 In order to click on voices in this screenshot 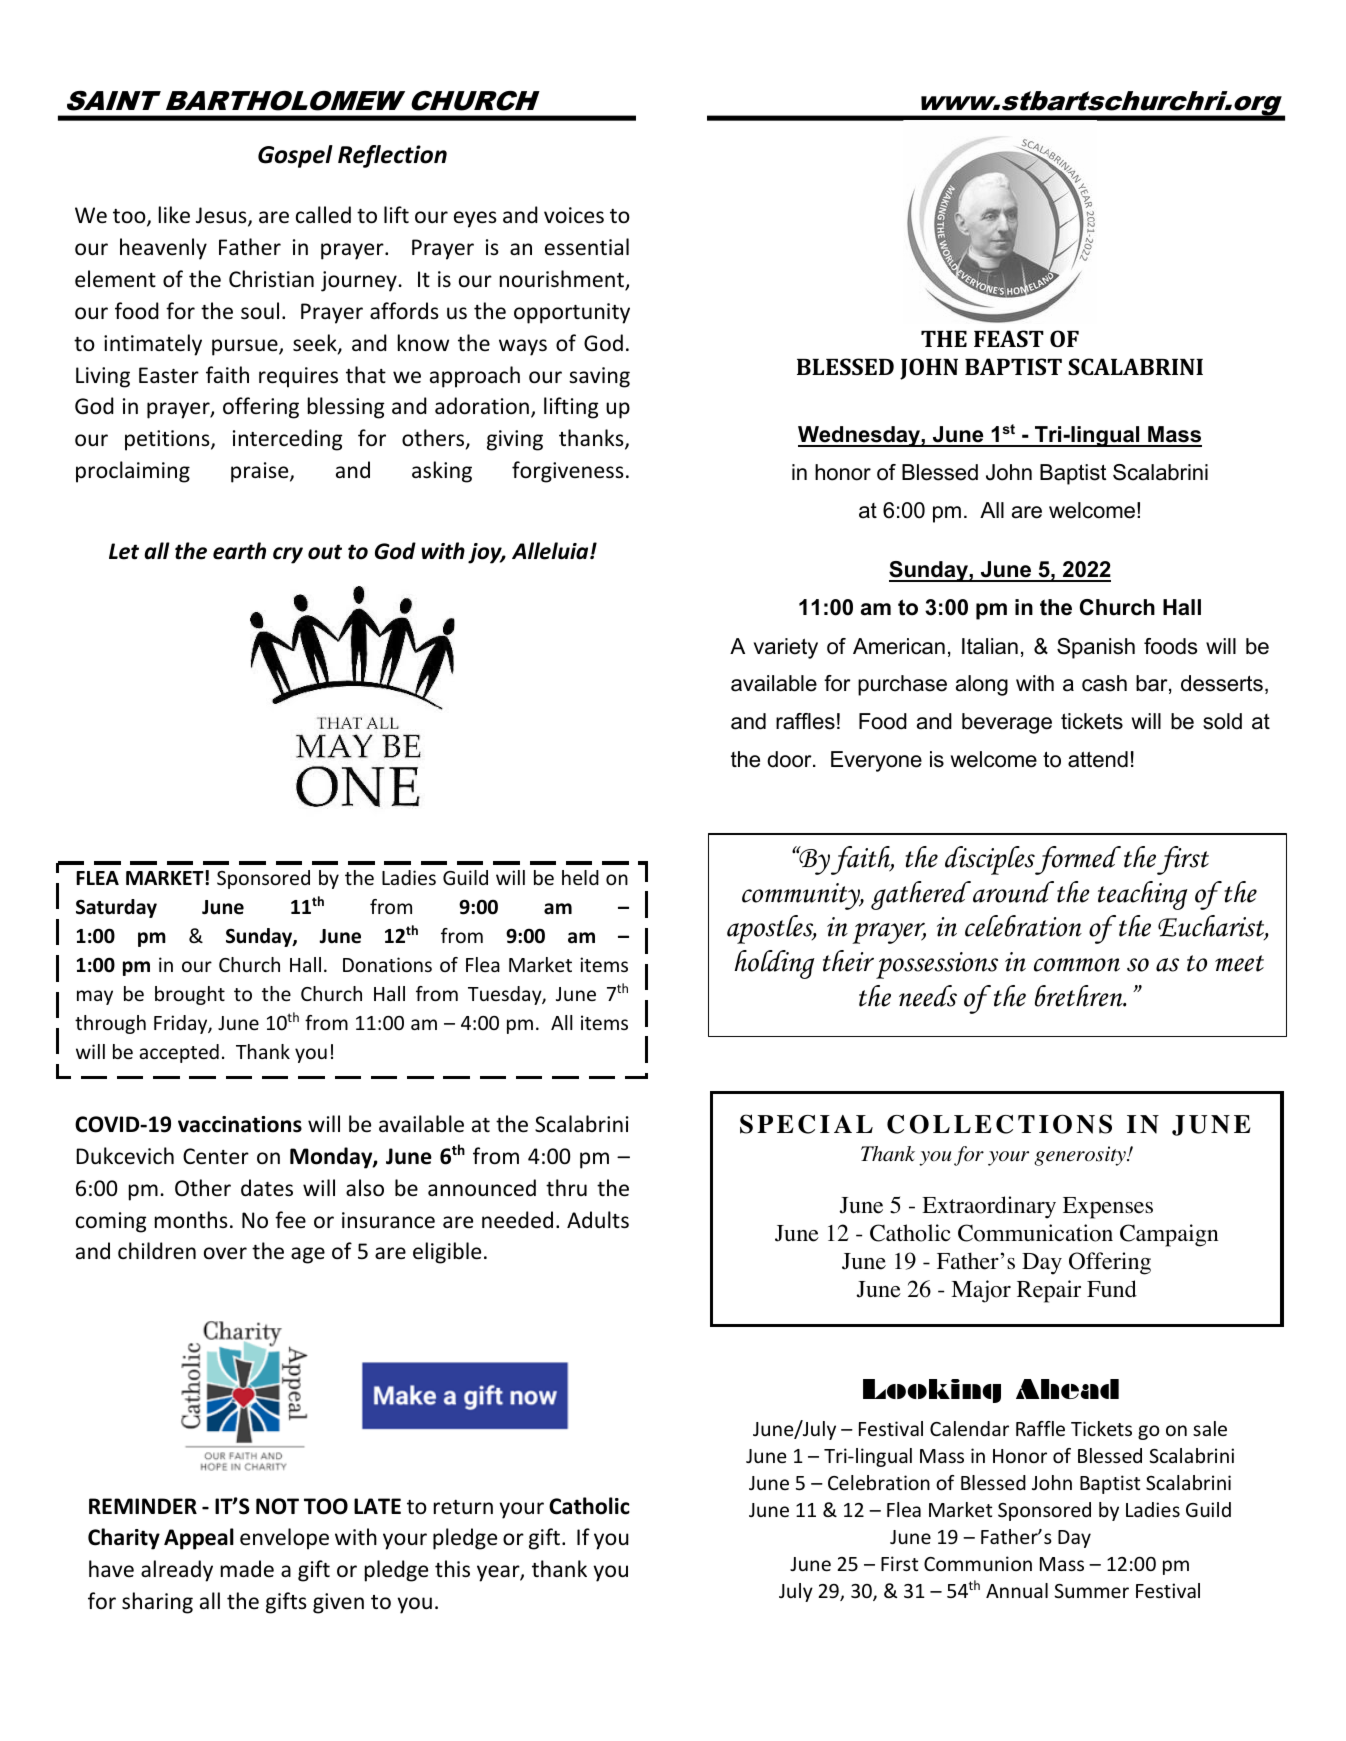, I will do `click(574, 215)`.
